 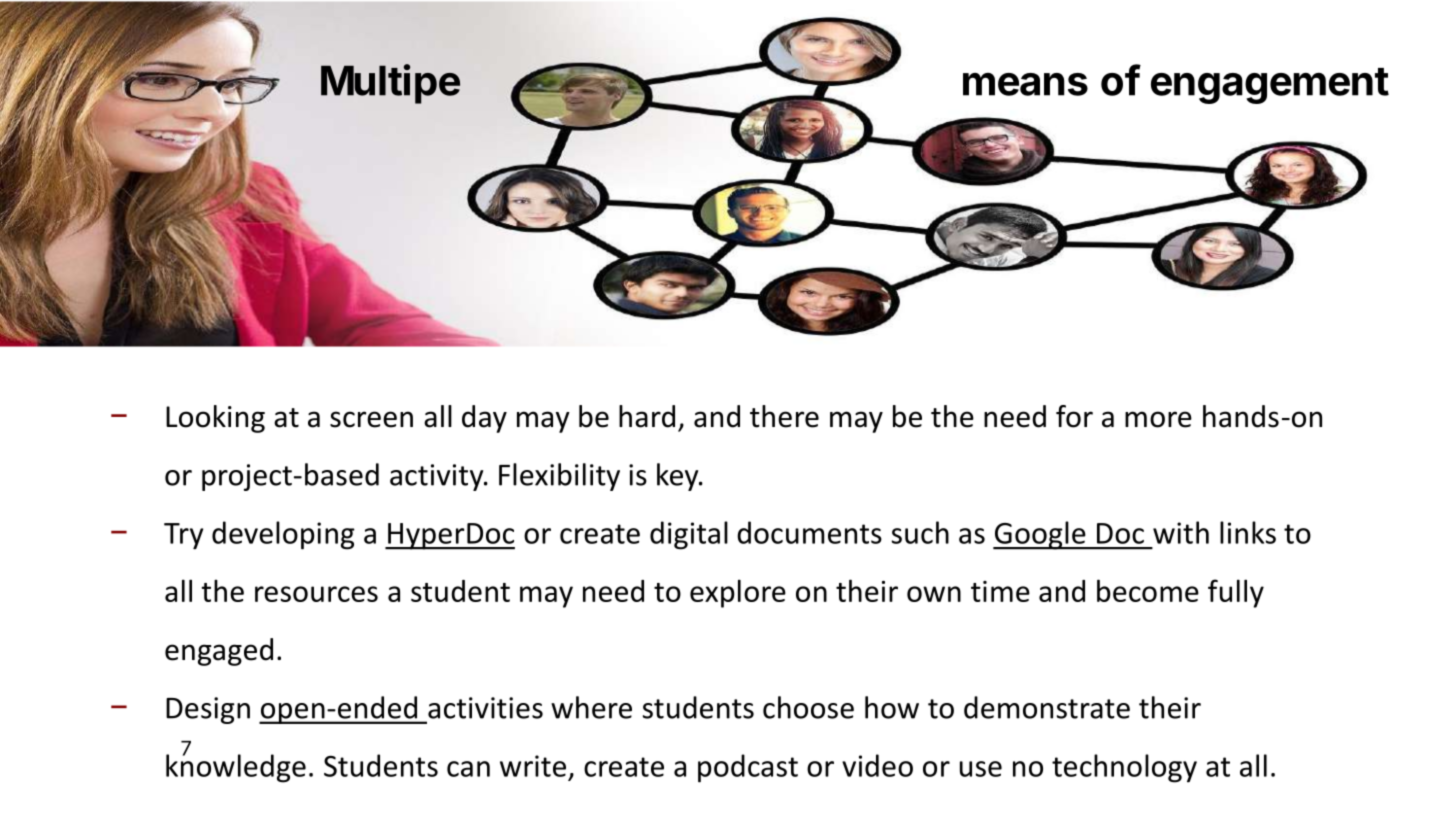 I want to click on hard, so click(x=647, y=416).
